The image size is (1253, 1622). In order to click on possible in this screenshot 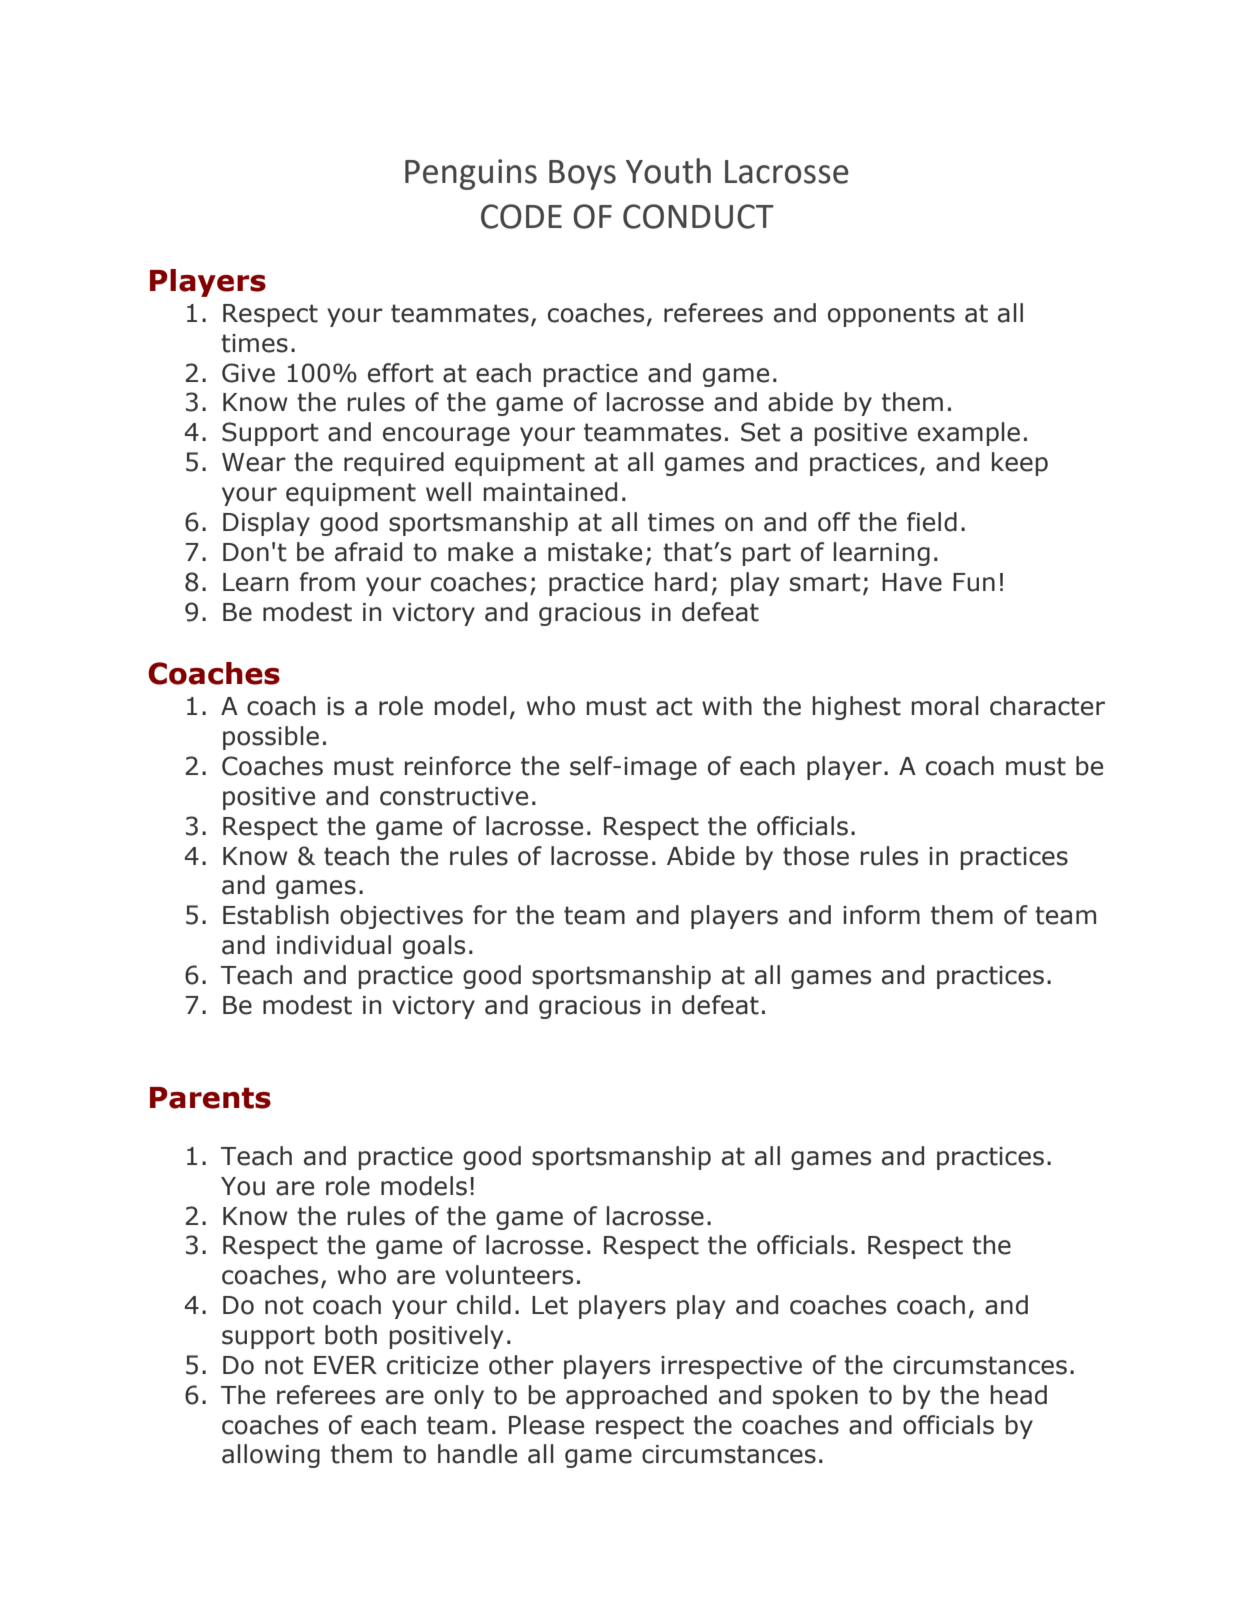, I will do `click(271, 738)`.
